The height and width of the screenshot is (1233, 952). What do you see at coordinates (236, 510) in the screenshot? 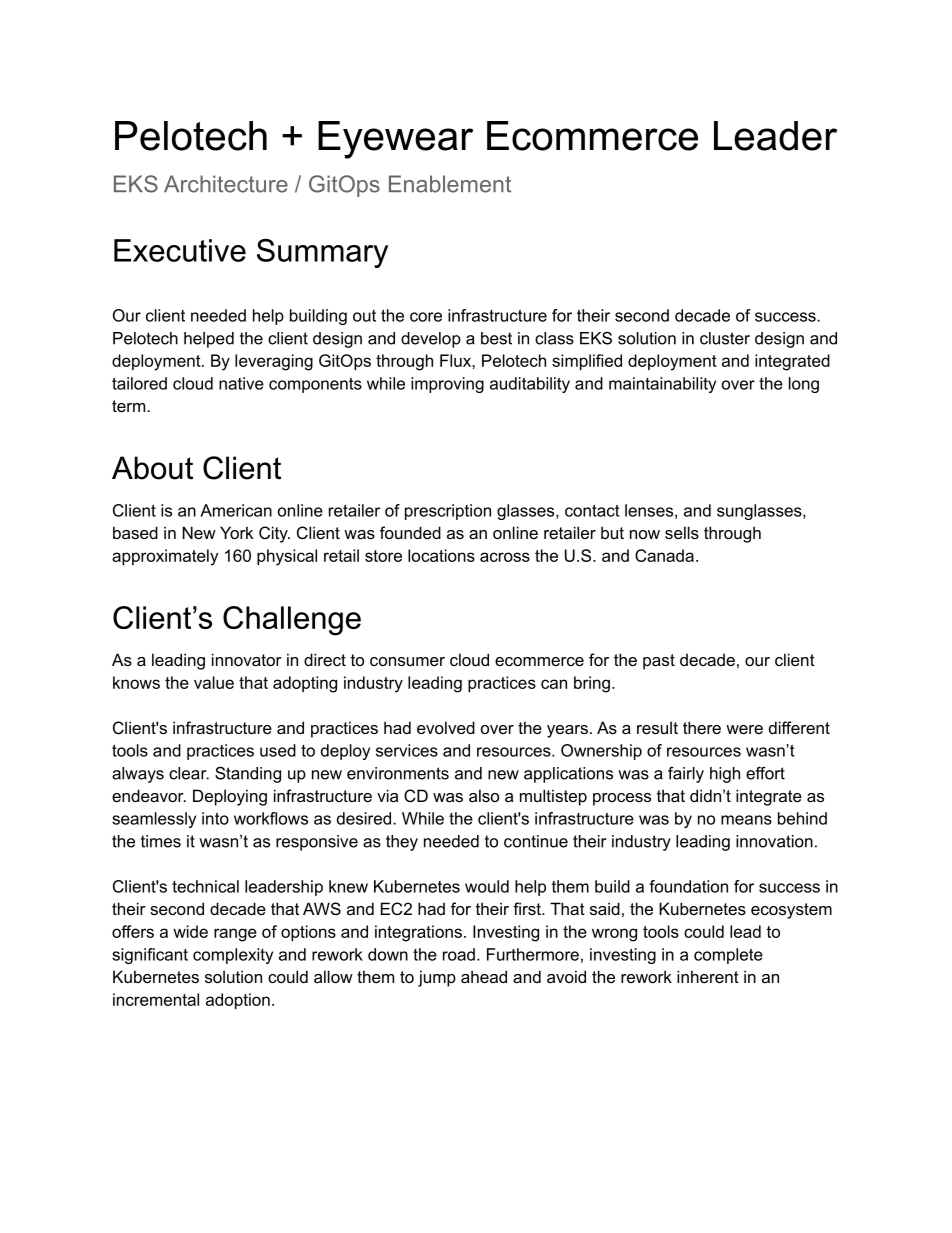
I see `American` at bounding box center [236, 510].
